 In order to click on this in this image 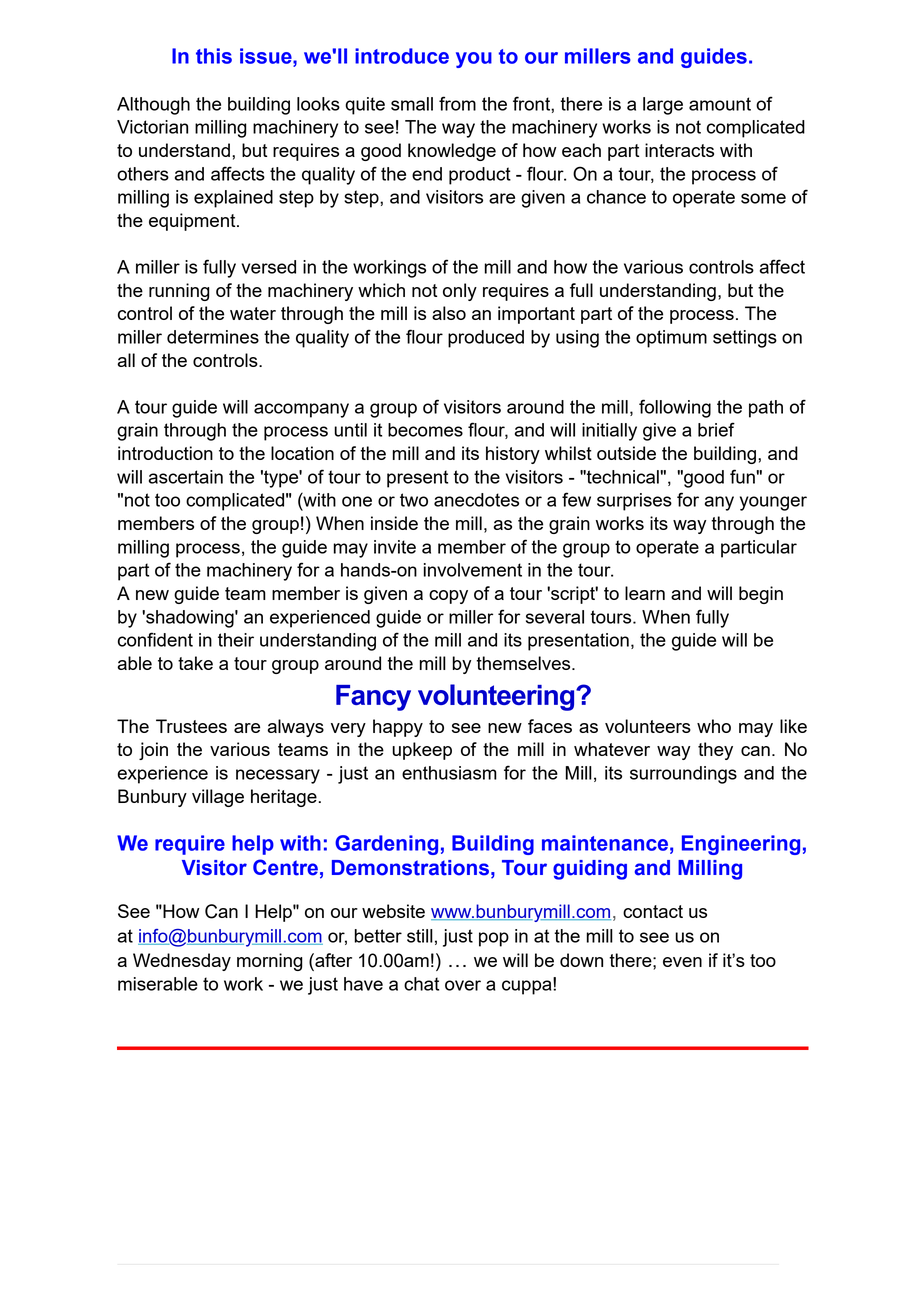, I will do `click(214, 56)`.
